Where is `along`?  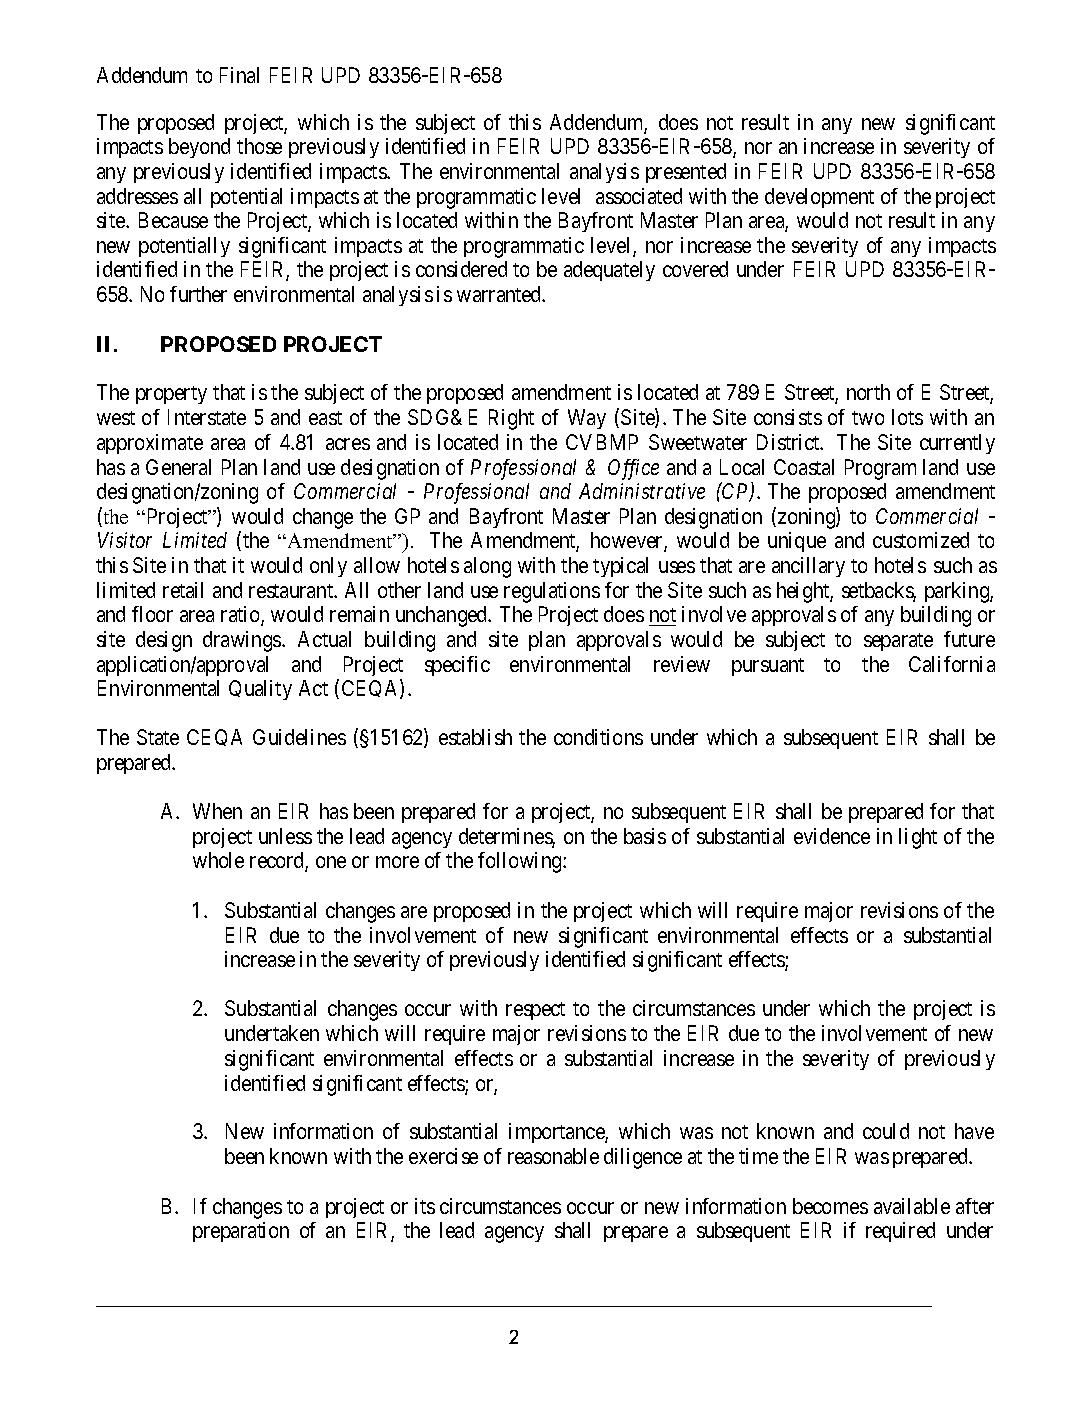
along is located at coordinates (487, 567).
